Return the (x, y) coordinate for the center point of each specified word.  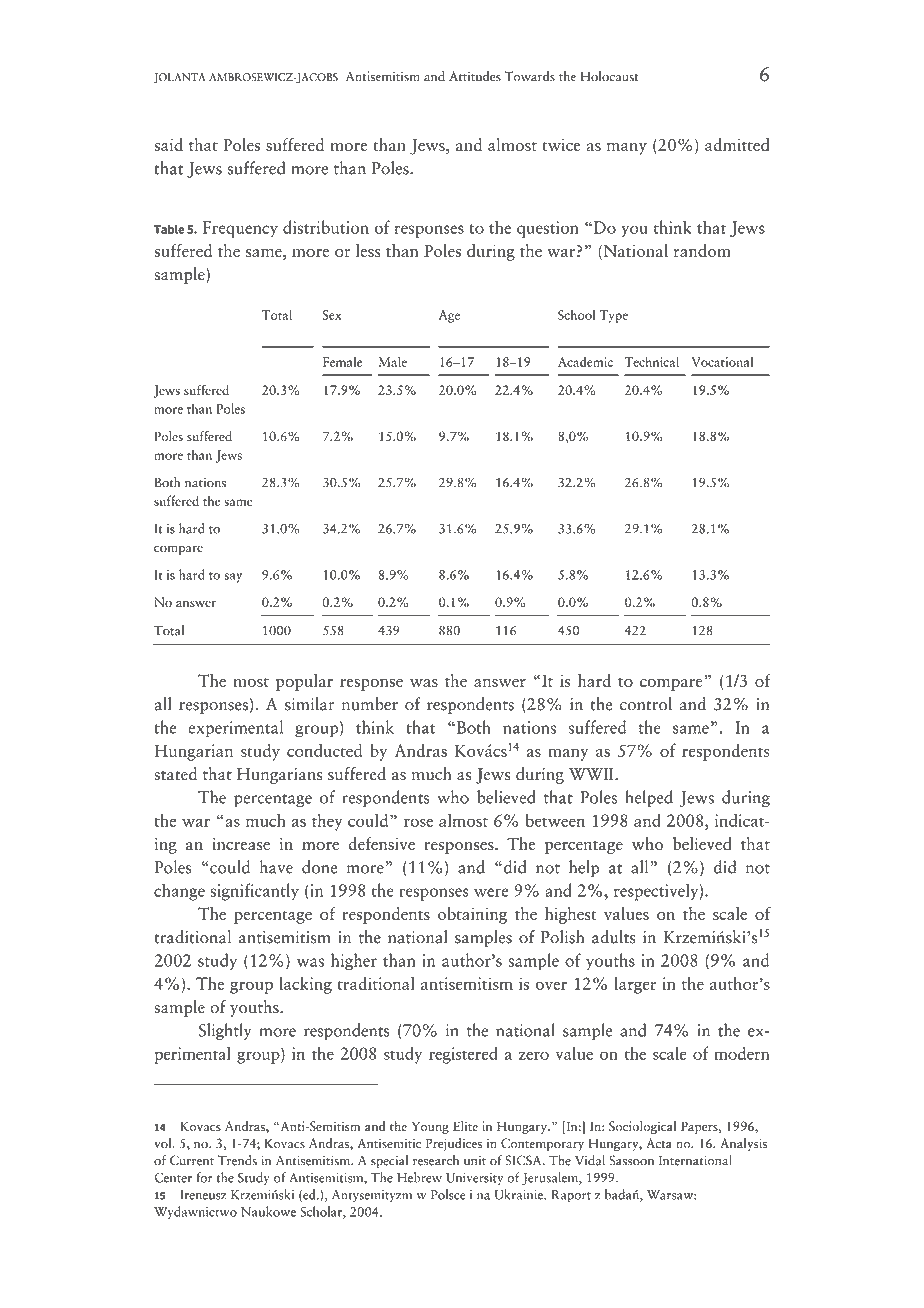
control (646, 704)
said (168, 144)
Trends (237, 1160)
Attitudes (475, 76)
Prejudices (454, 1144)
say (233, 578)
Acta (659, 1143)
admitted (737, 144)
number (370, 704)
